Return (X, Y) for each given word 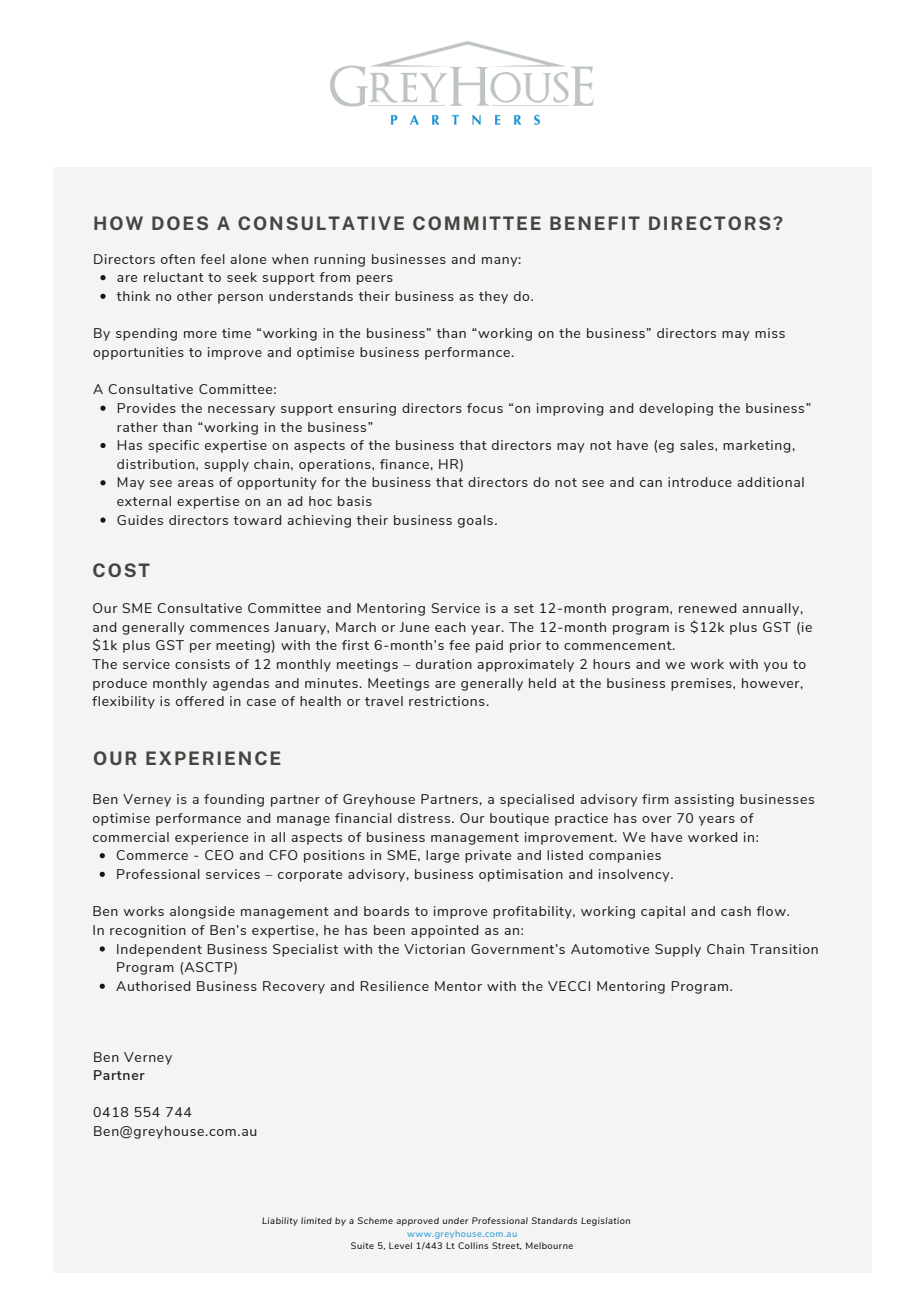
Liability (280, 1221)
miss (770, 333)
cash (736, 911)
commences (229, 628)
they (493, 297)
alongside (202, 912)
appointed (444, 931)
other (195, 296)
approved (417, 1221)
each (450, 627)
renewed (707, 608)
